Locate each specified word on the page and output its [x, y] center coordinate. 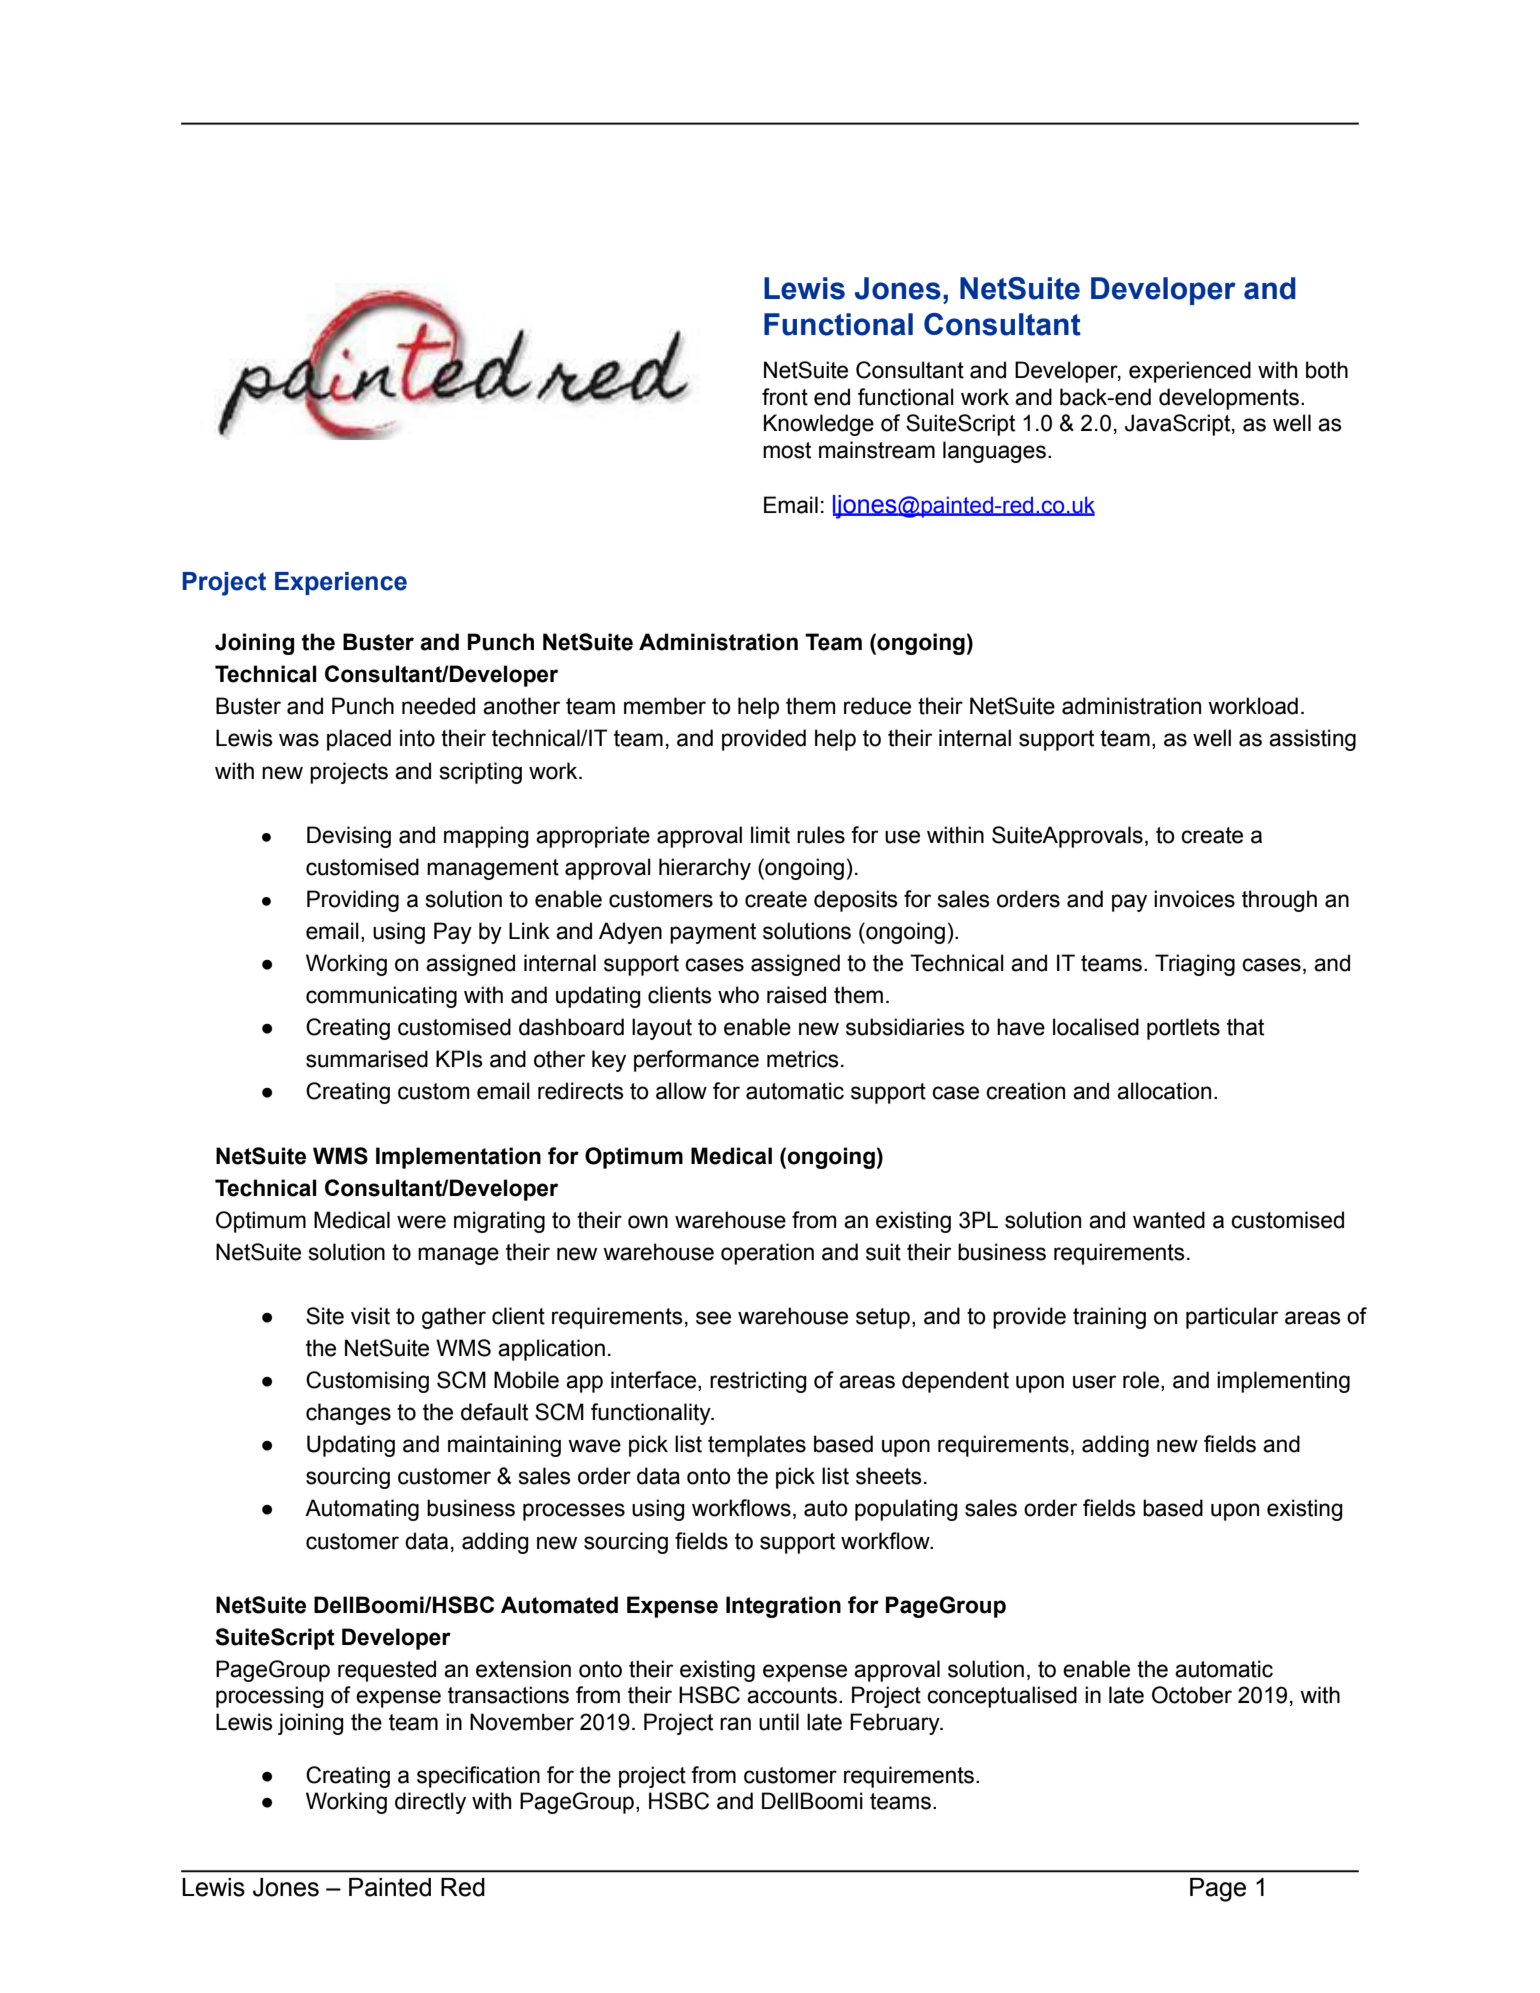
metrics [803, 1059]
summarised [367, 1059]
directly [430, 1803]
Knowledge [819, 425]
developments [1229, 399]
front [785, 397]
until [779, 1722]
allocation [1164, 1091]
